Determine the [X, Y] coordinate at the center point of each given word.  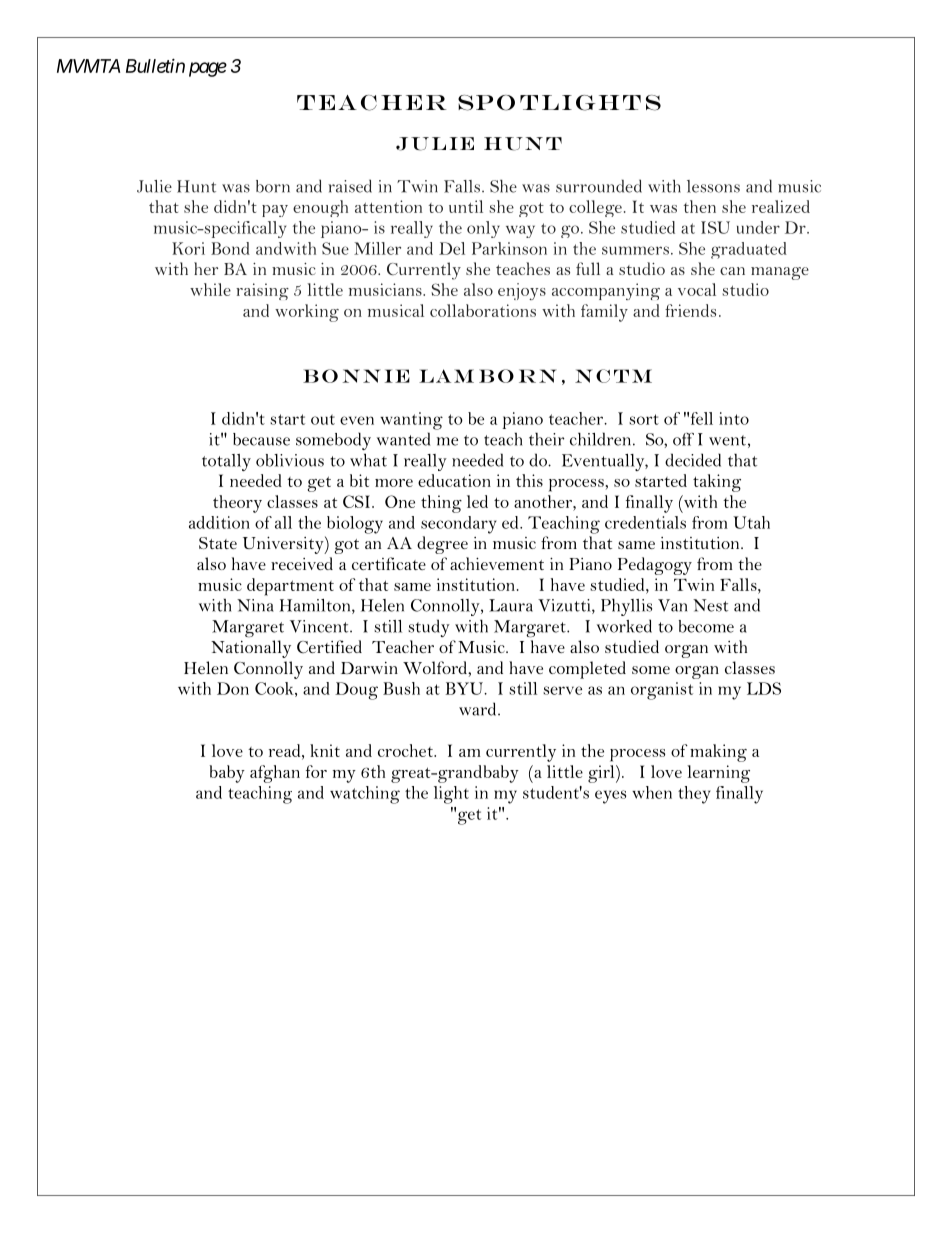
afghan [275, 774]
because [261, 439]
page [208, 69]
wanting [411, 421]
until [466, 206]
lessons [713, 186]
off [683, 439]
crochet [406, 750]
